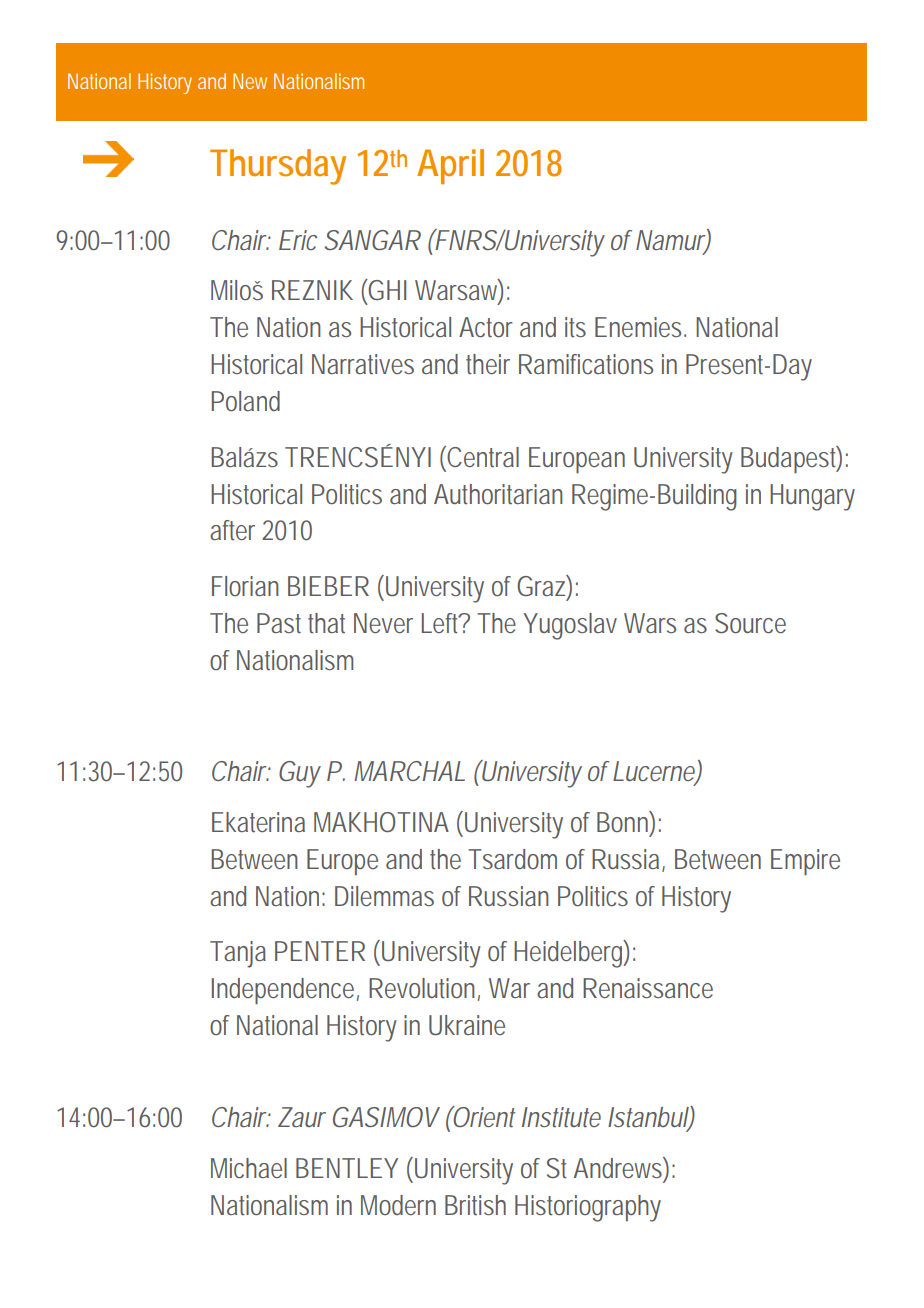 The image size is (924, 1308). Describe the element at coordinates (441, 623) in the screenshot. I see `Left` at that location.
